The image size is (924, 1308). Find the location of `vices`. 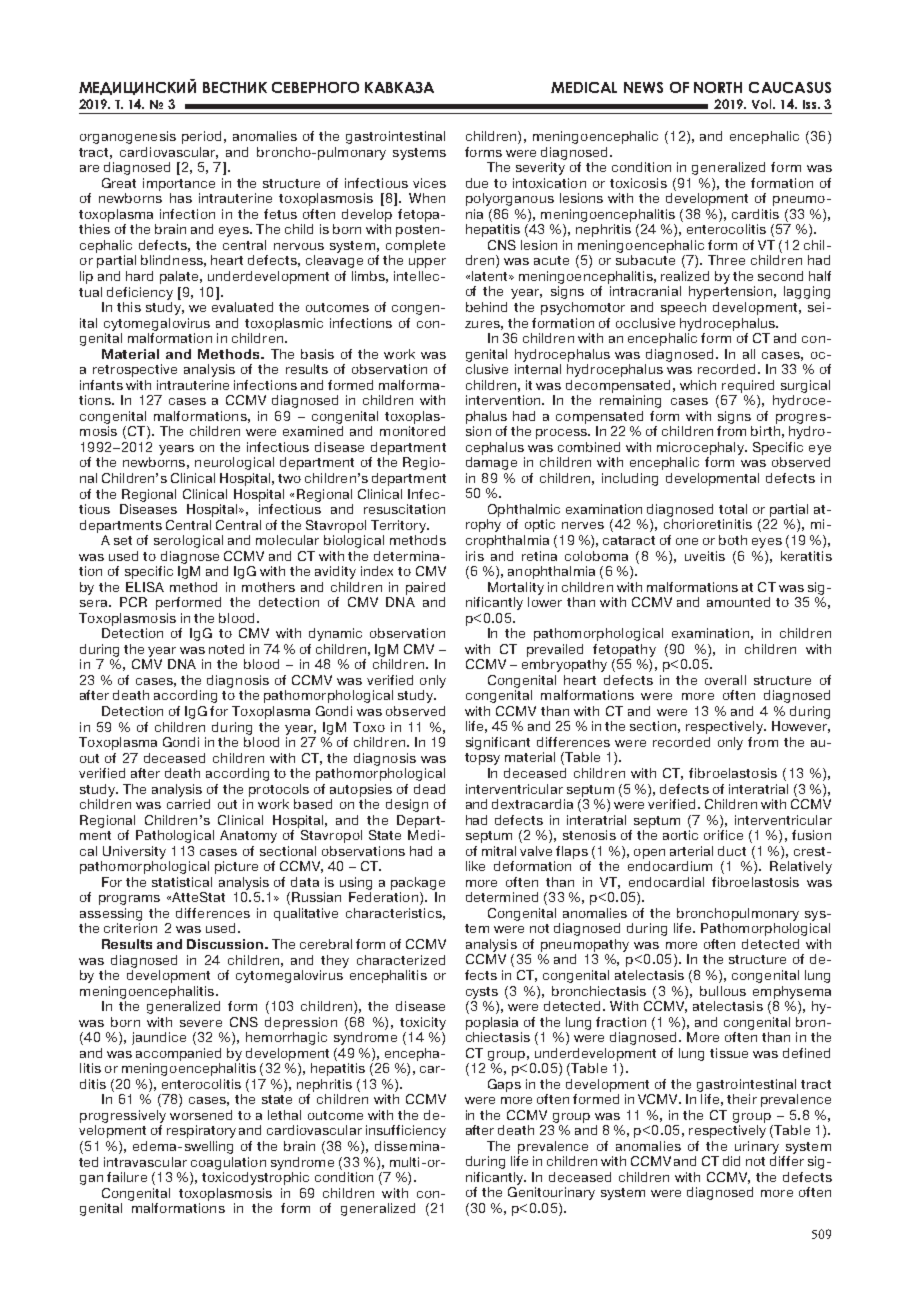

vices is located at coordinates (429, 183).
